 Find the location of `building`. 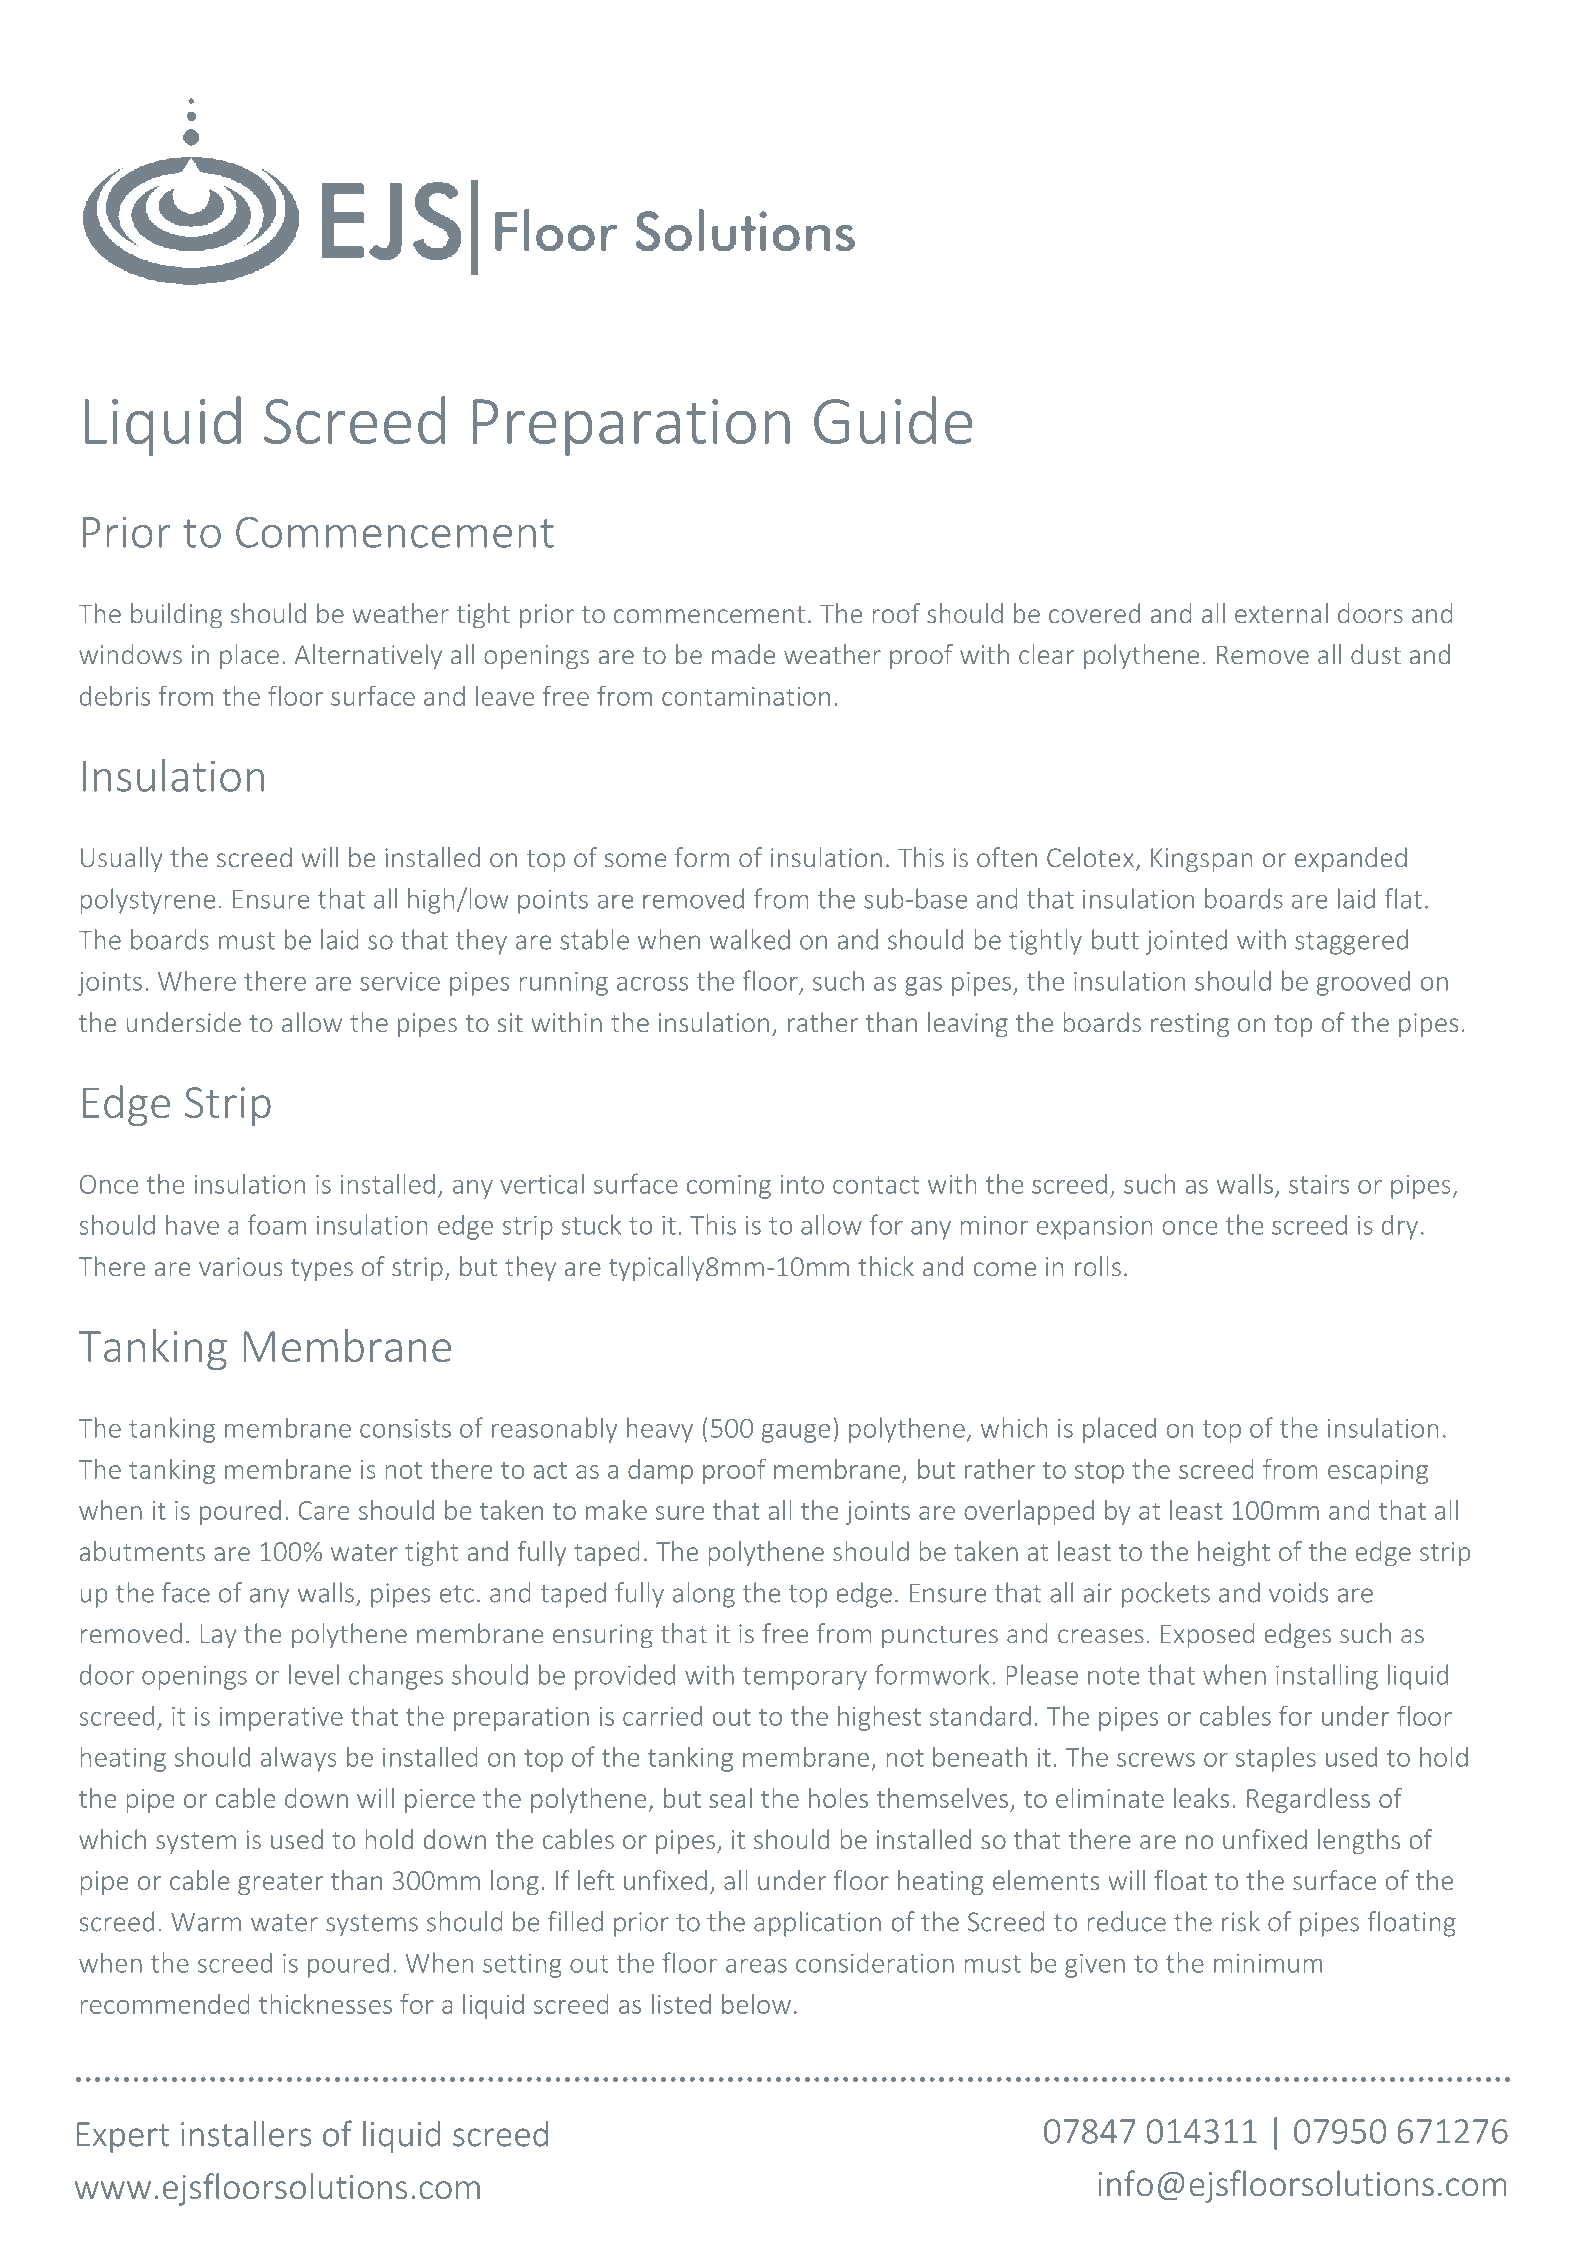

building is located at coordinates (176, 616).
